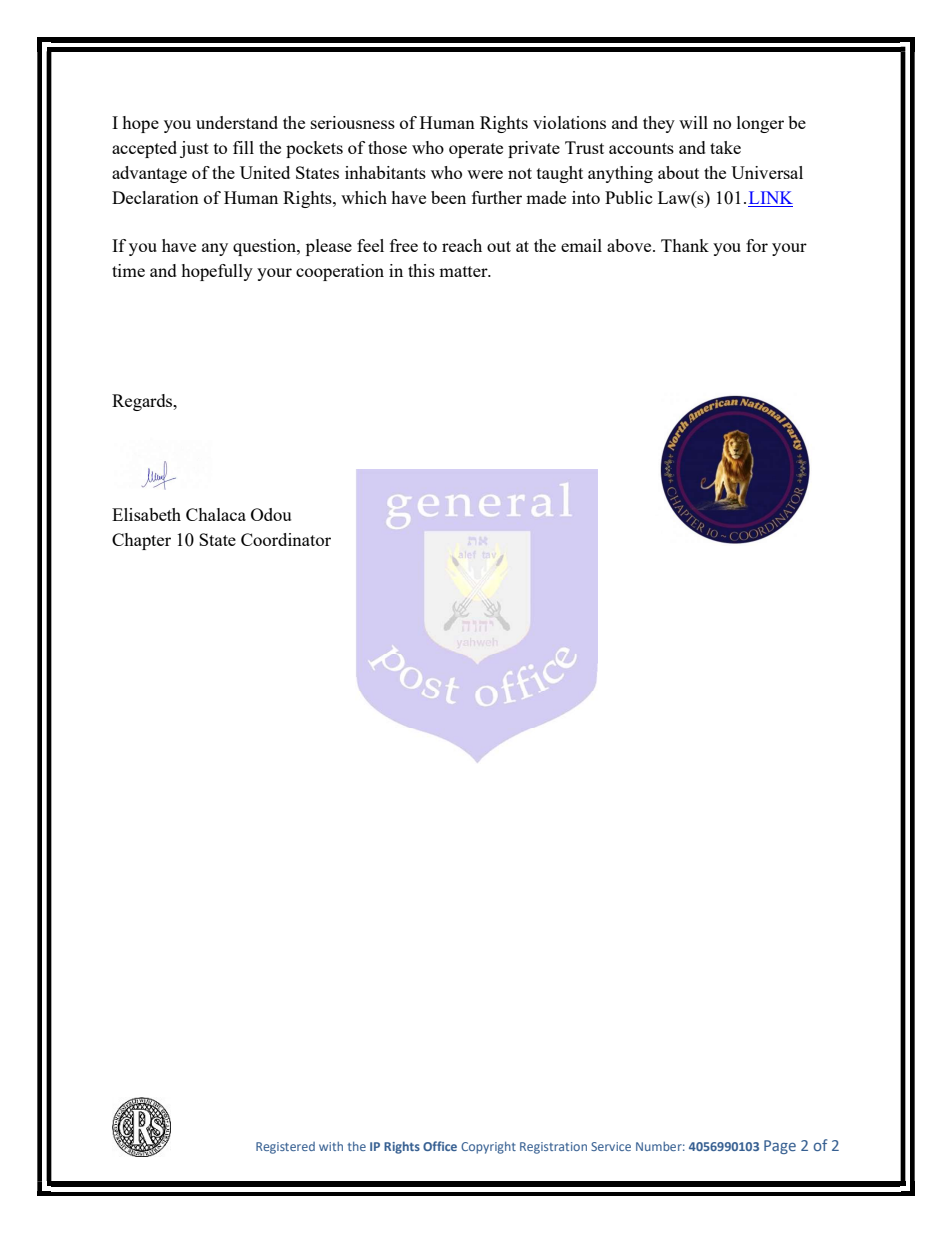  What do you see at coordinates (141, 541) in the document?
I see `Chapter` at bounding box center [141, 541].
